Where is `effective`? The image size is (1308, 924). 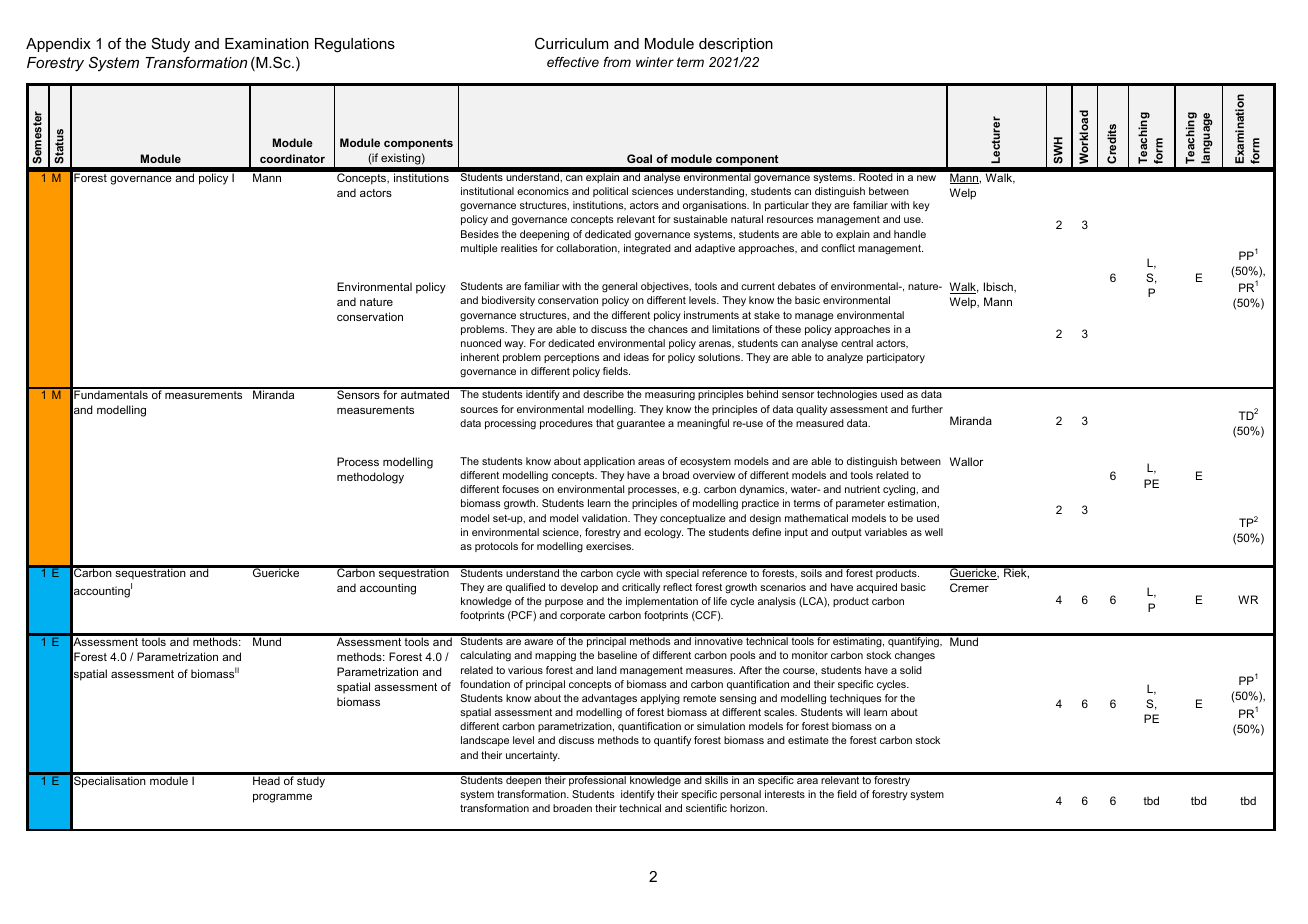 effective is located at coordinates (573, 62).
